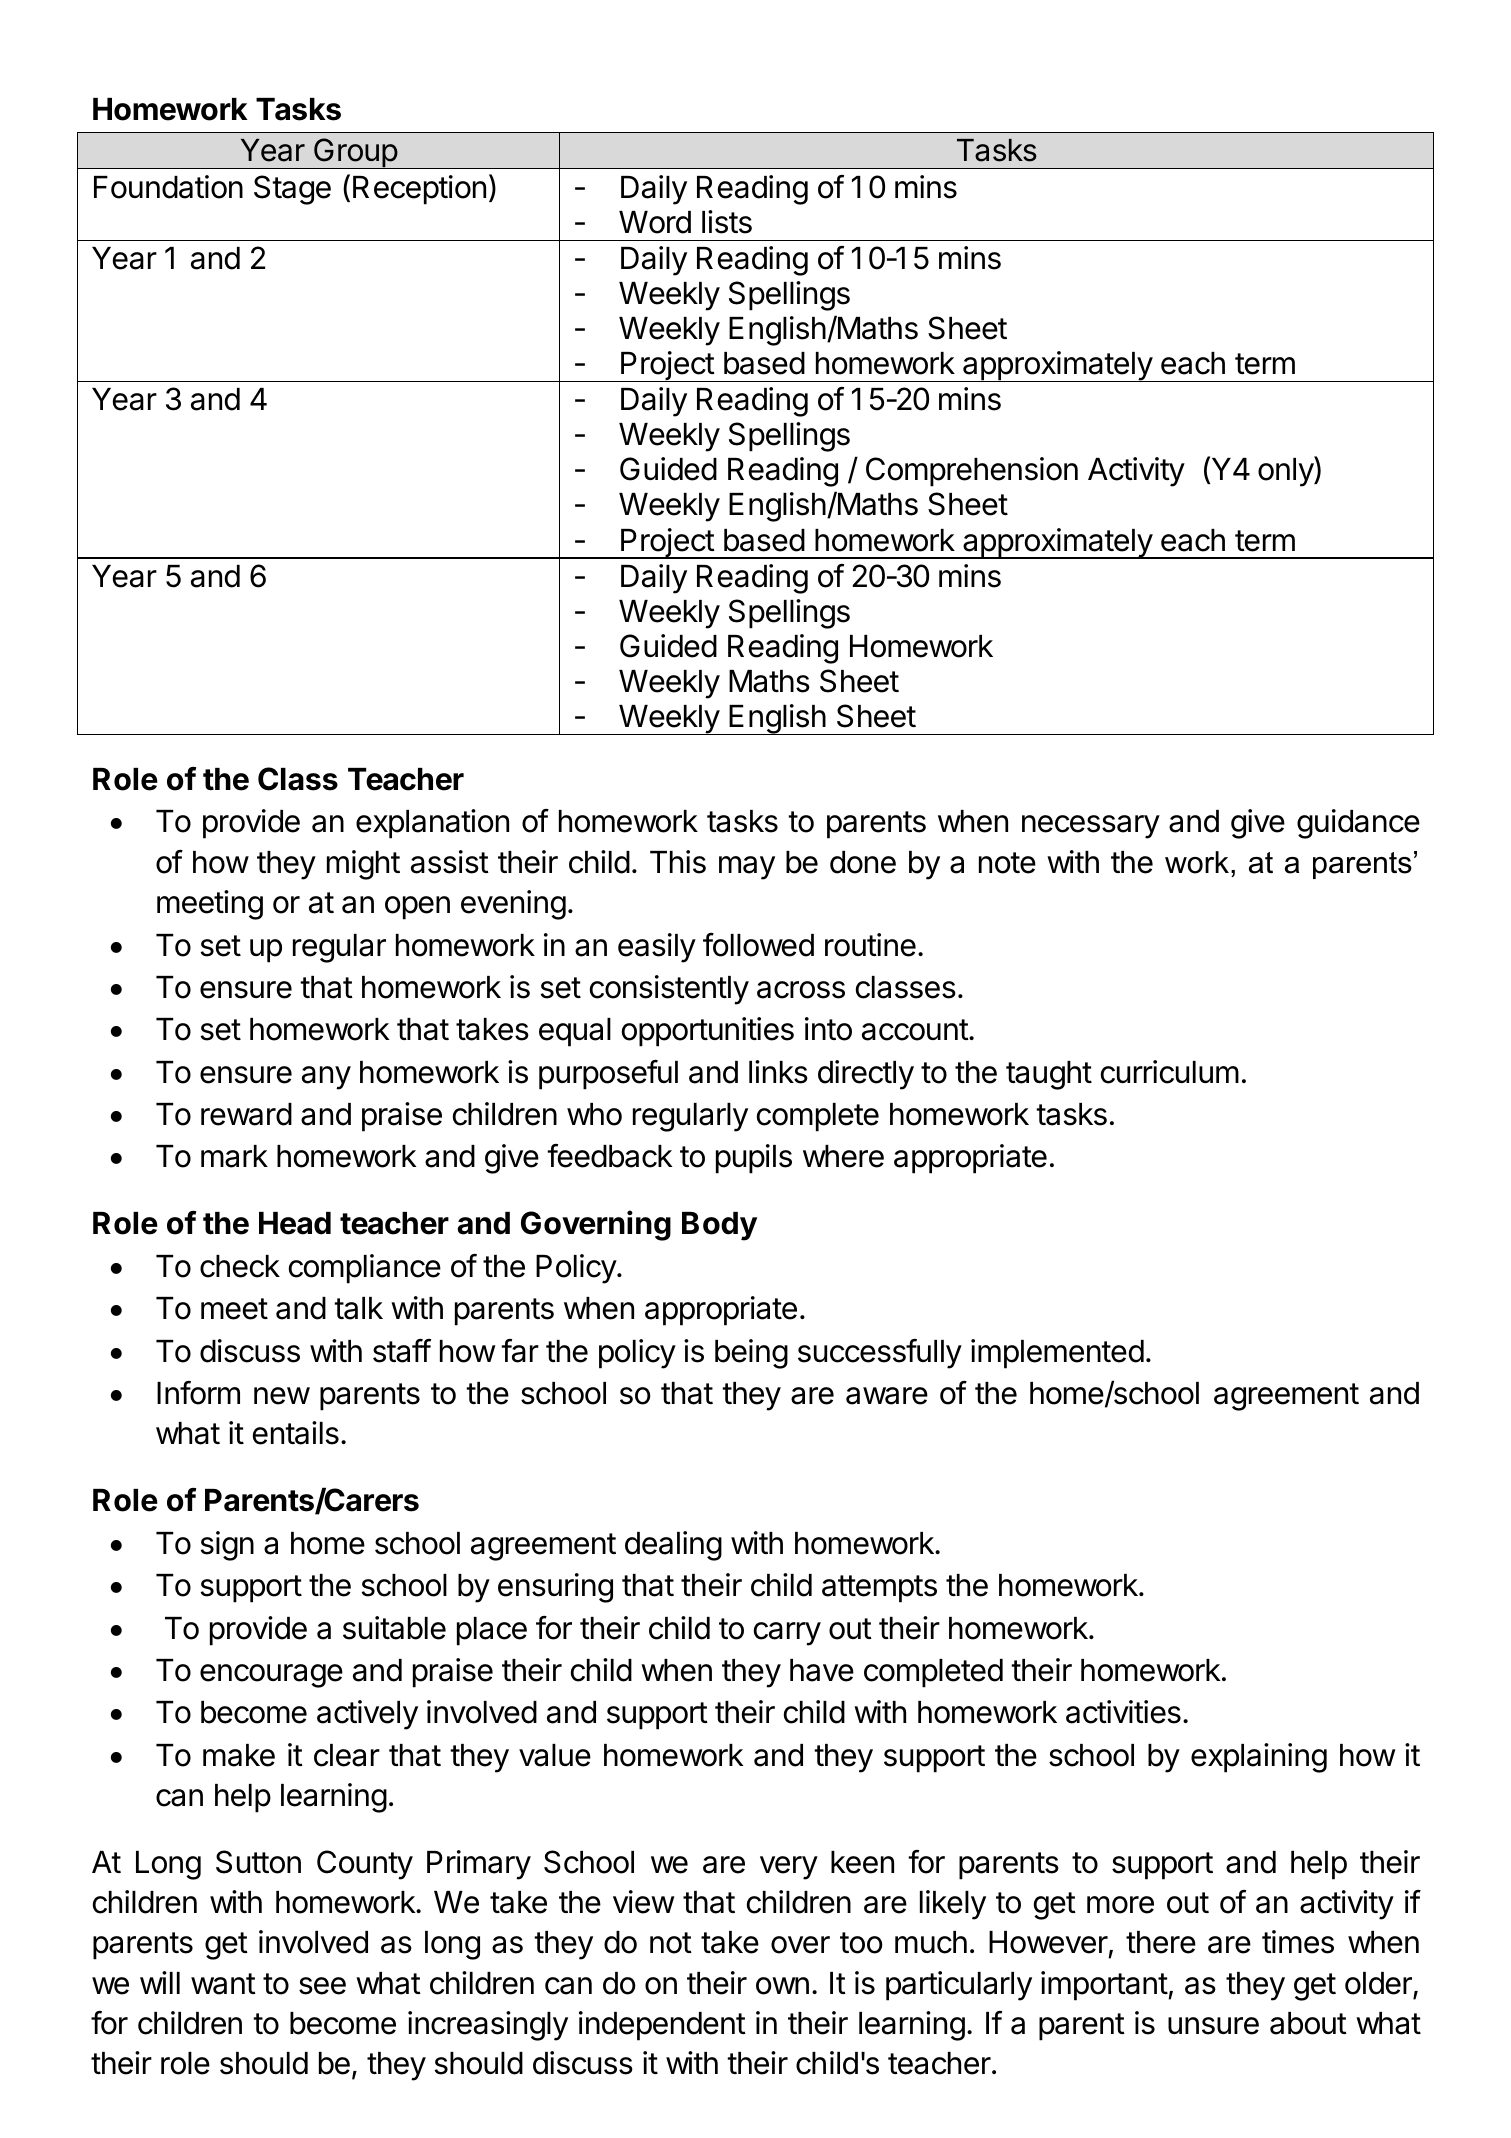  I want to click on Stage, so click(292, 190).
